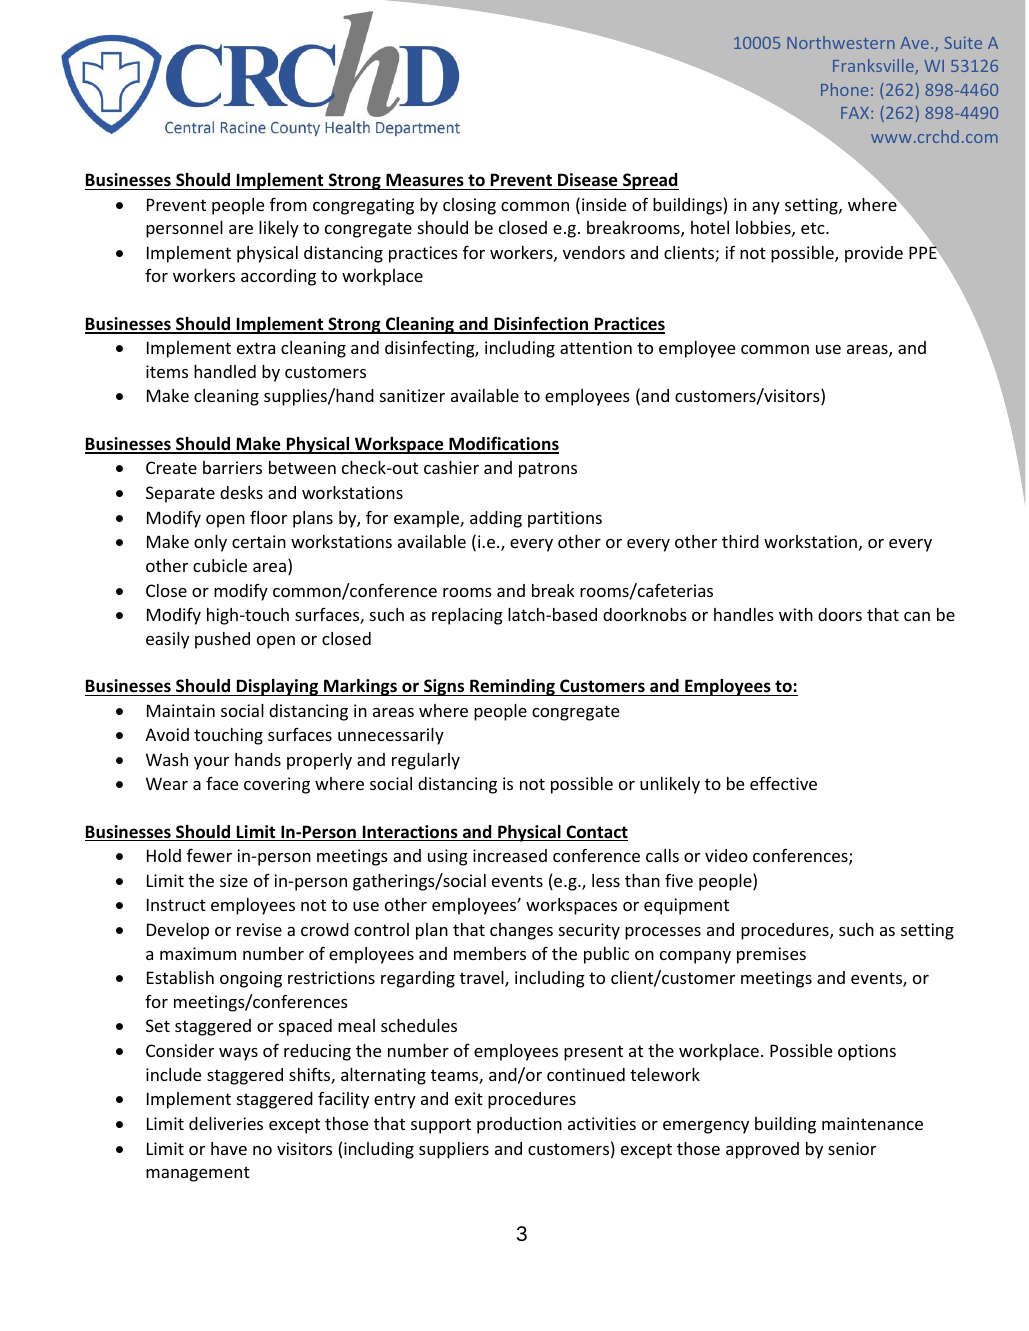 The width and height of the image is (1029, 1331). I want to click on effective, so click(783, 783).
